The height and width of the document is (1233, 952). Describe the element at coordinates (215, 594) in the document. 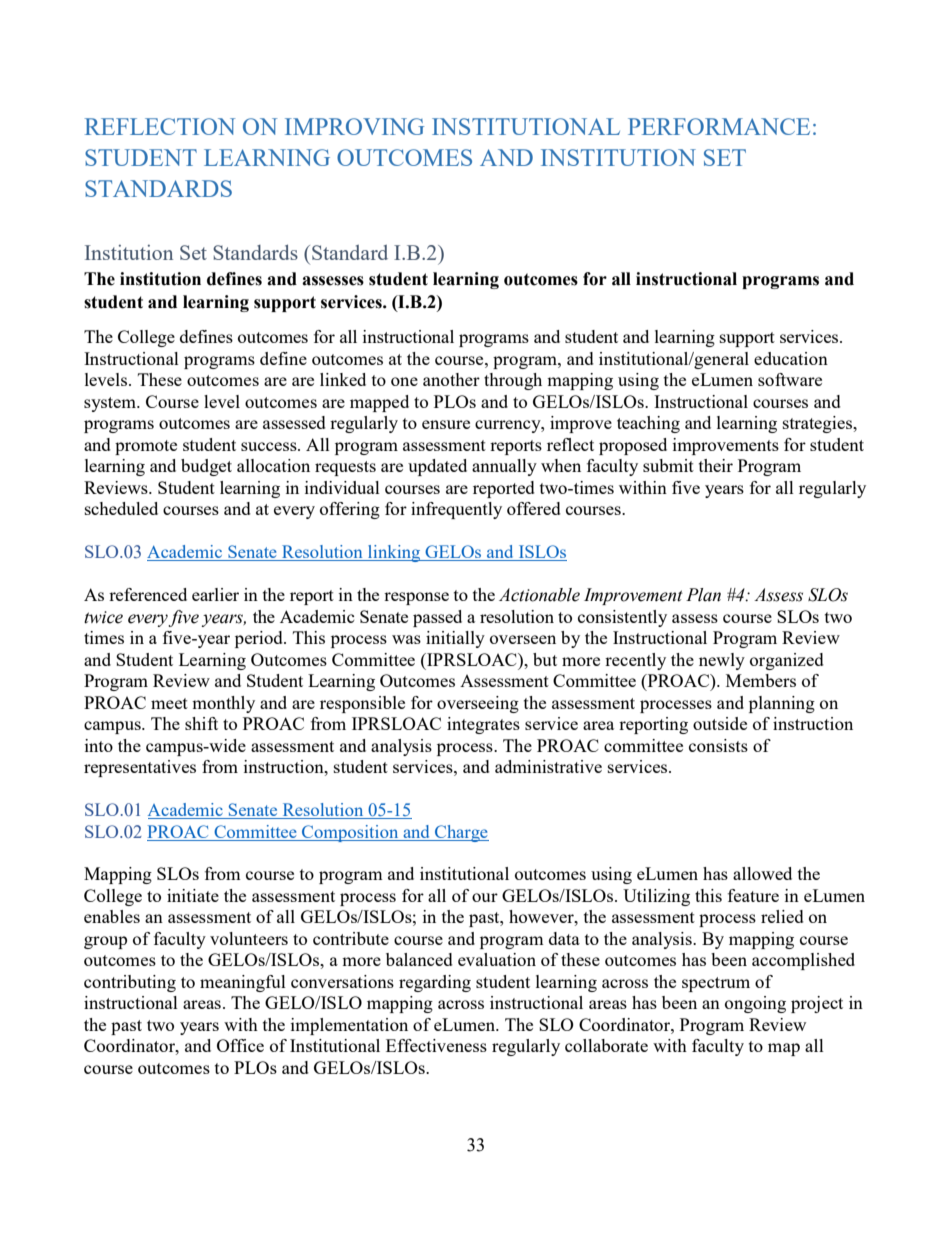

I see `earlier` at that location.
